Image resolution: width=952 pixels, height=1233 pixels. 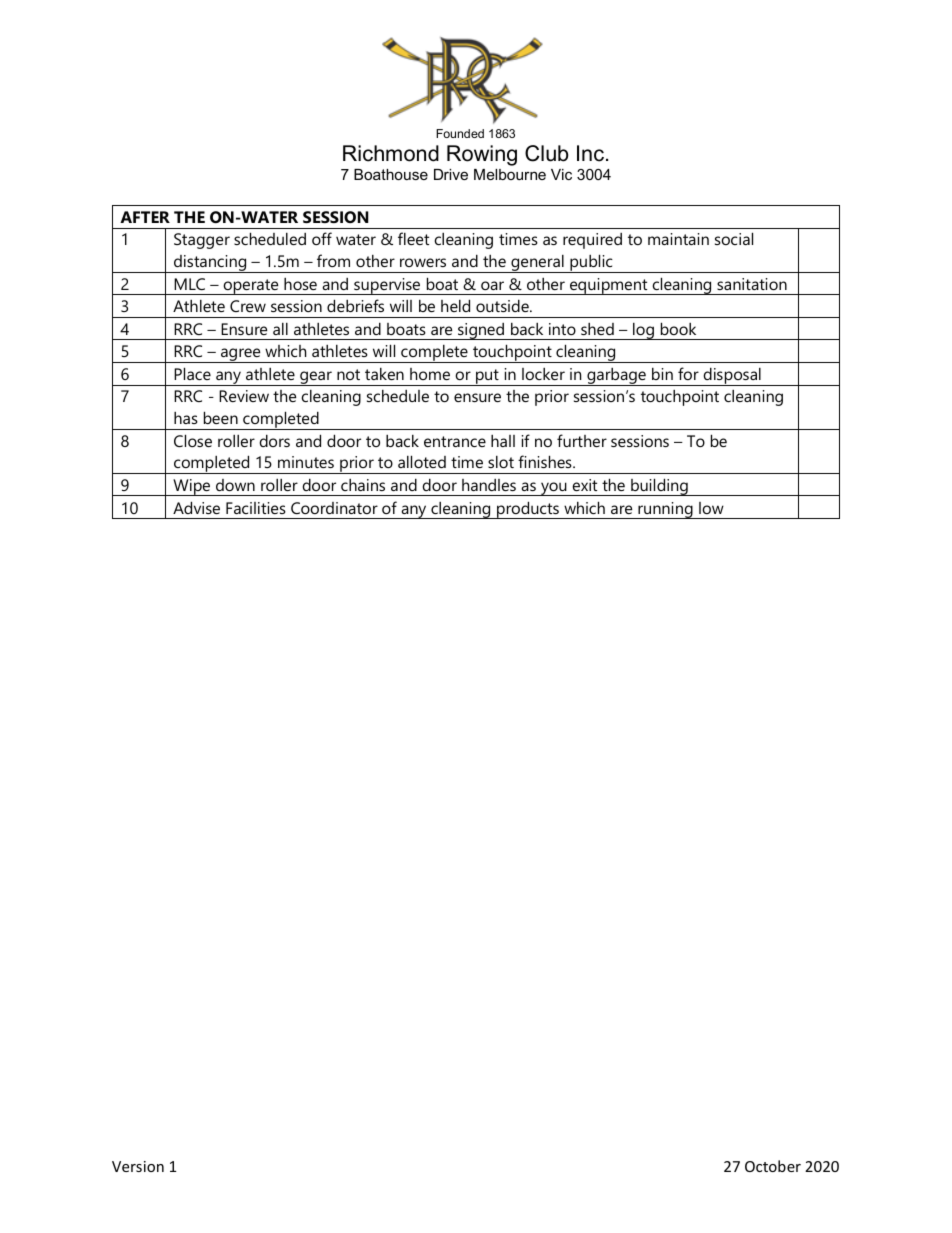 What do you see at coordinates (678, 239) in the image?
I see `maintain` at bounding box center [678, 239].
